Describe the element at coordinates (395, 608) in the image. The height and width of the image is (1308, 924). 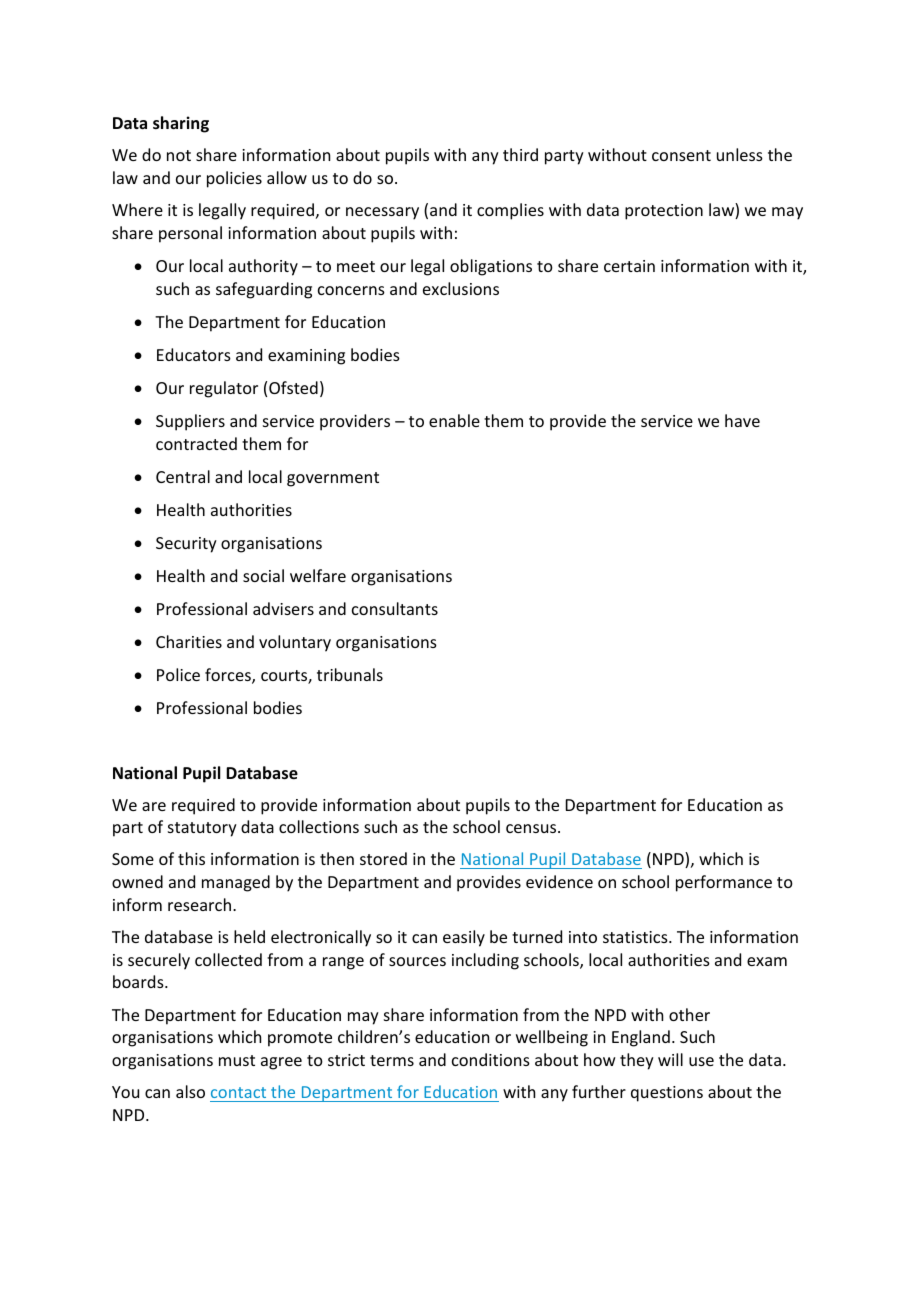
I see `consultants` at that location.
